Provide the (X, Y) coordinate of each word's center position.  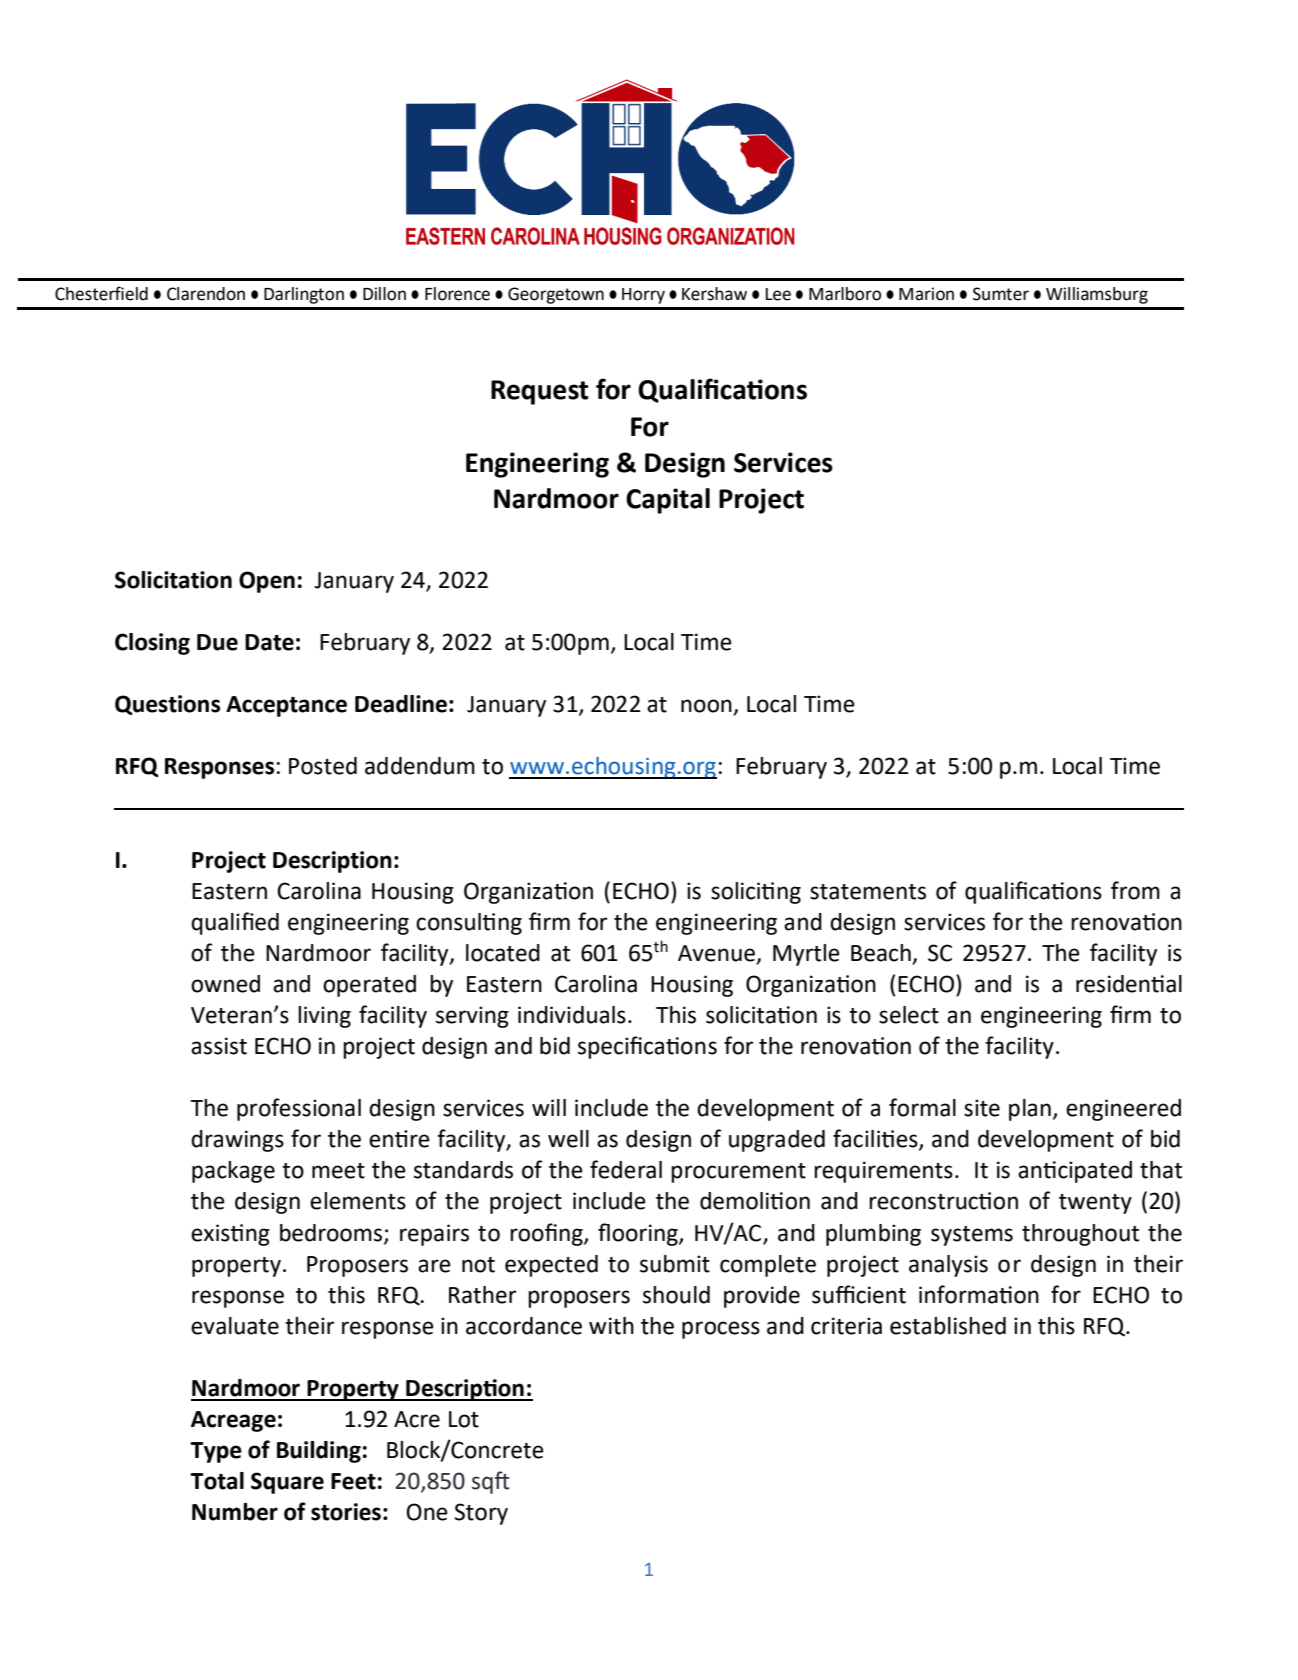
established (948, 1326)
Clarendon (206, 294)
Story (481, 1514)
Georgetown (556, 295)
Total (217, 1481)
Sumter (1001, 294)
